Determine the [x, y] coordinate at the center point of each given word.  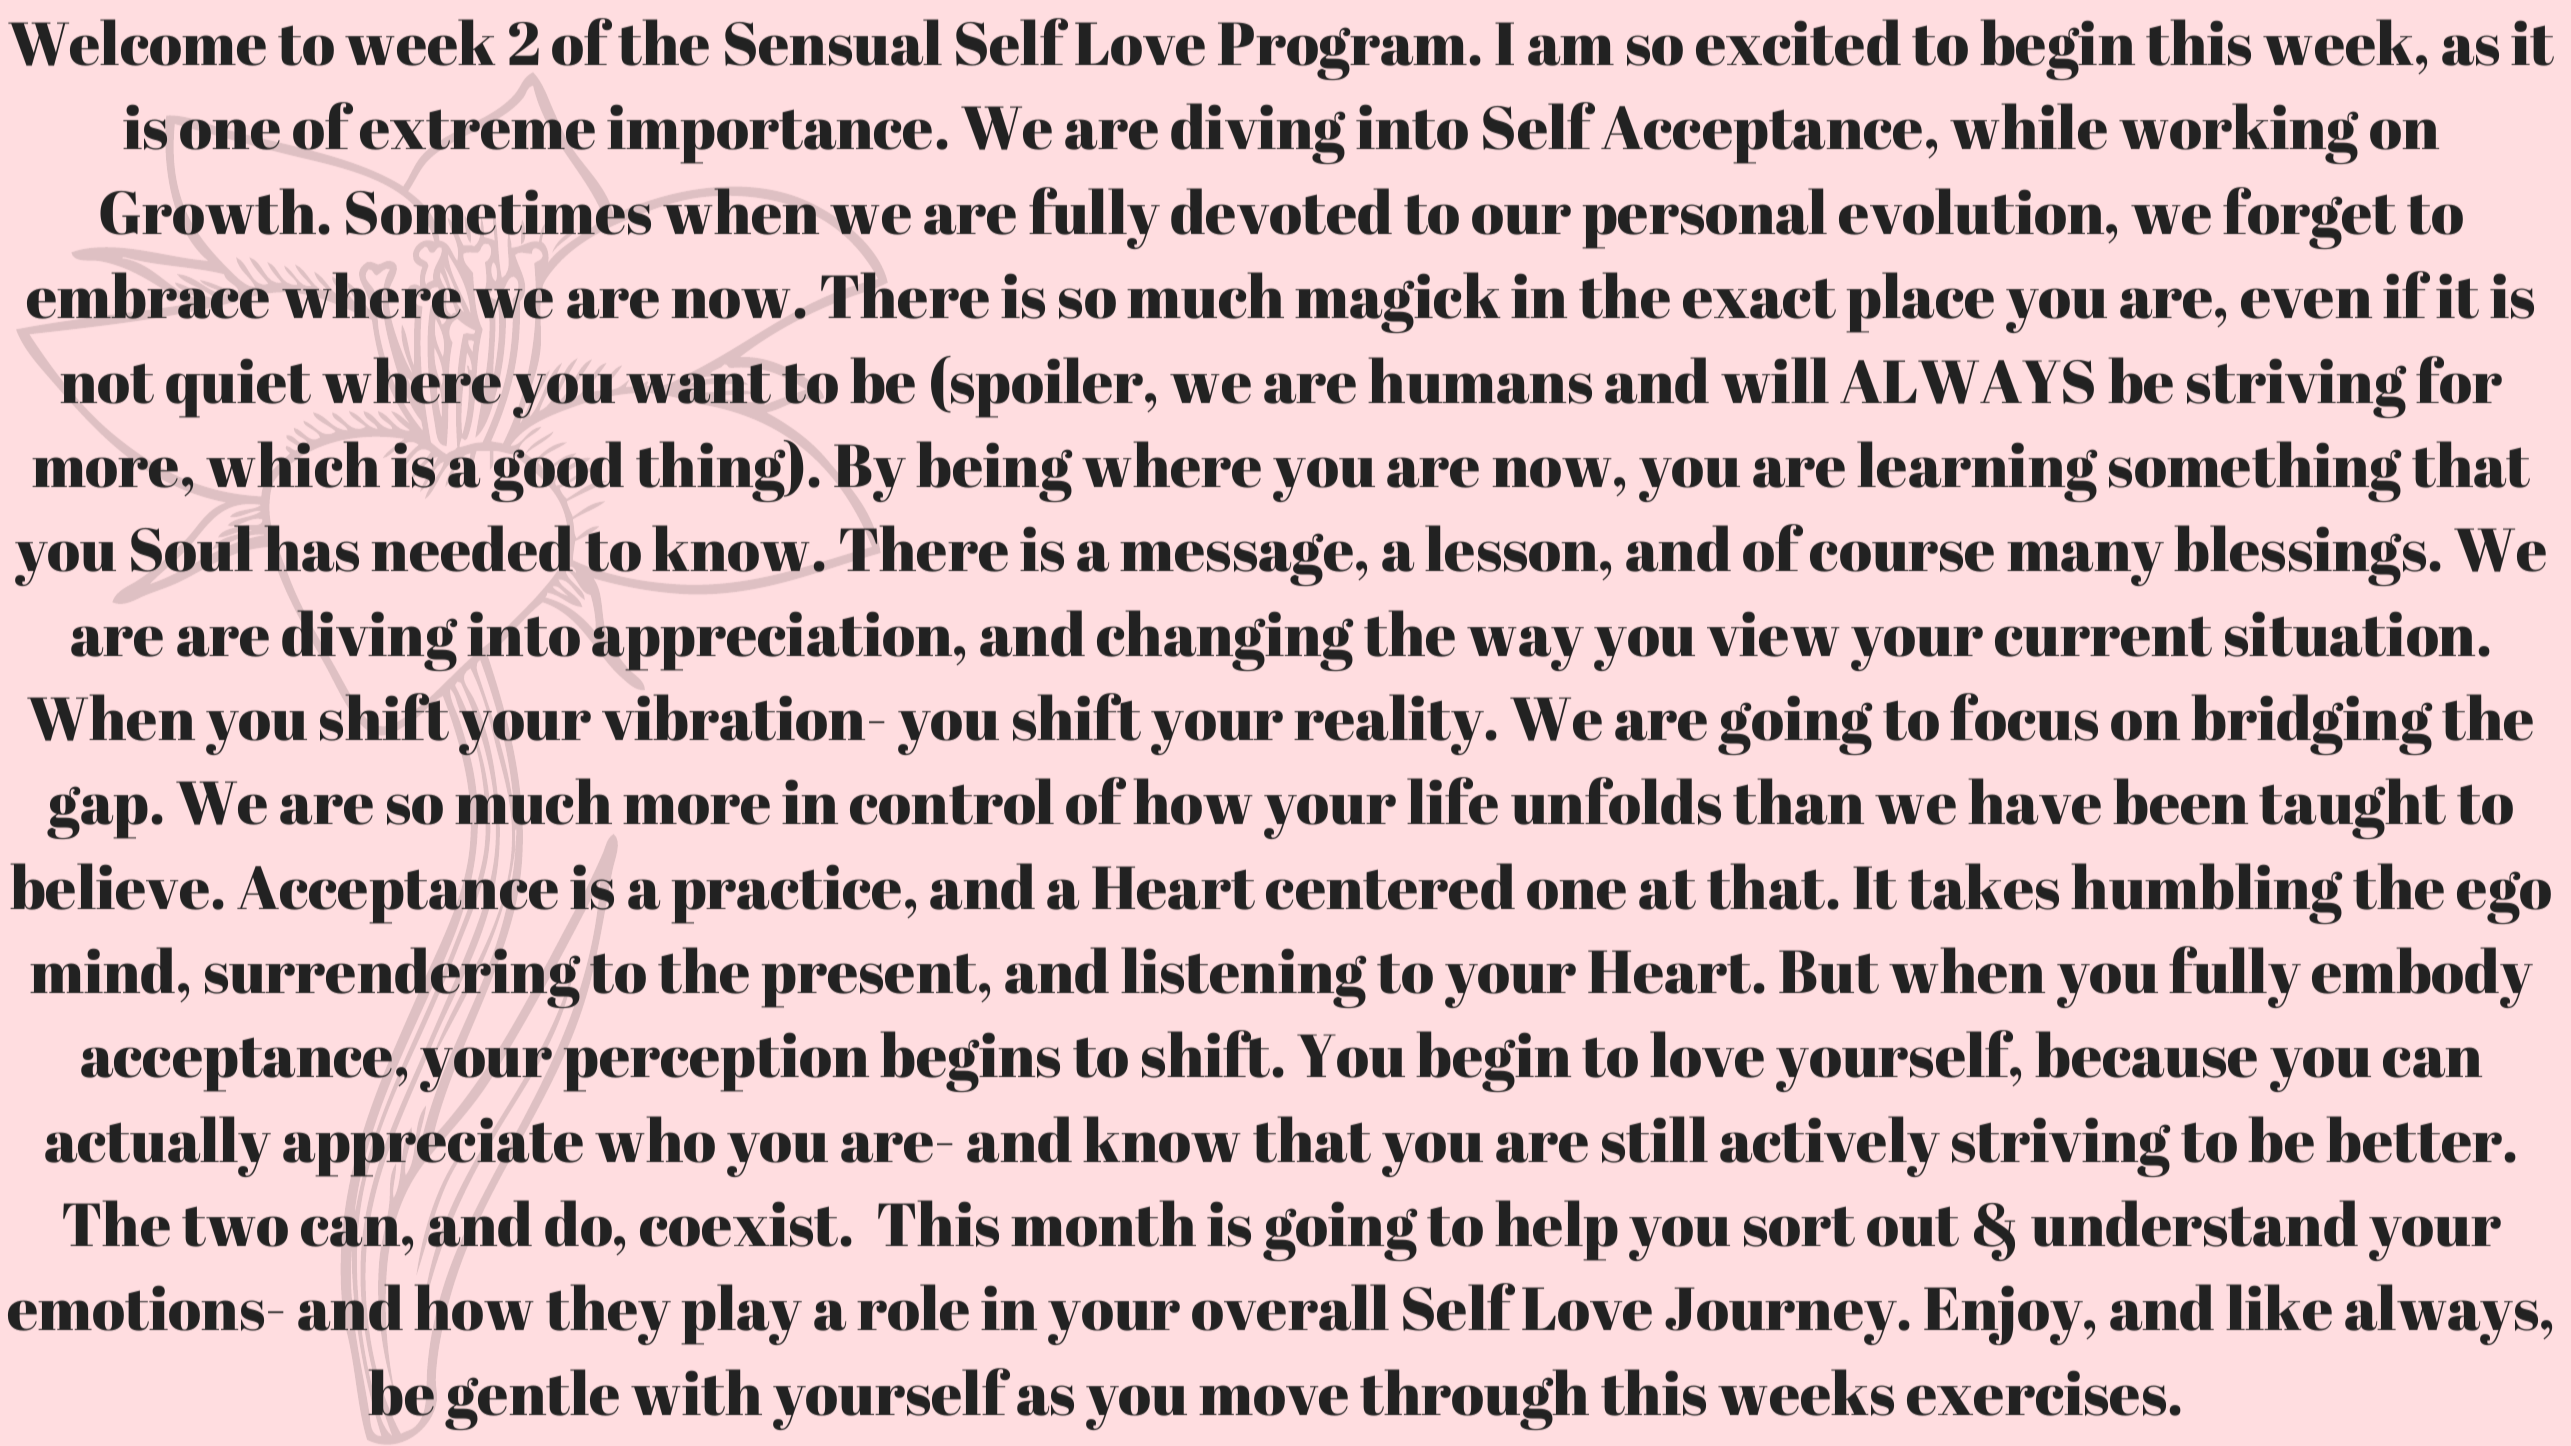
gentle [532, 1399]
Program [1344, 51]
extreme [477, 129]
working [2238, 133]
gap [97, 812]
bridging [2311, 724]
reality [1390, 724]
